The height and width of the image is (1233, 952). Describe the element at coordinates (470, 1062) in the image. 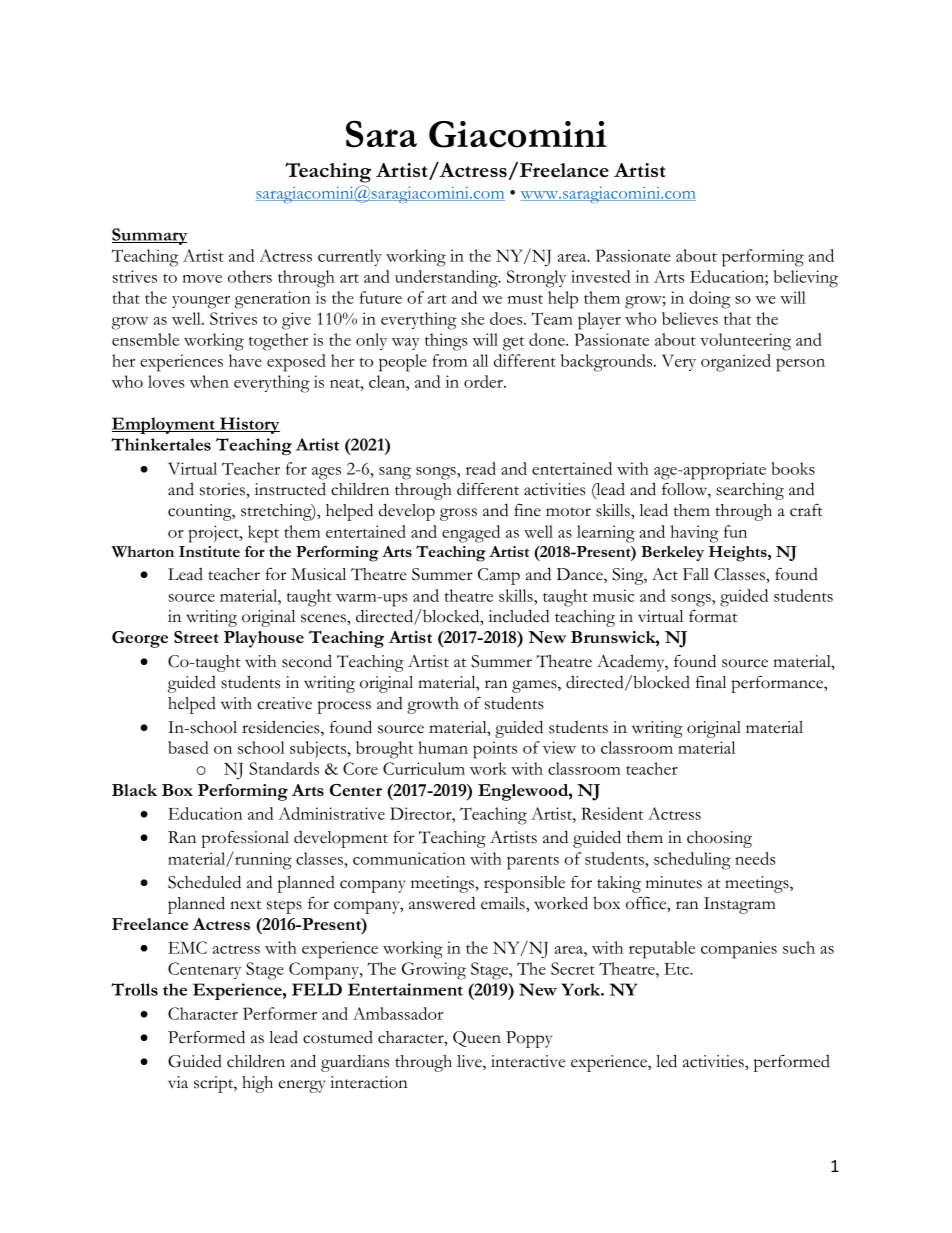

I see `live` at that location.
